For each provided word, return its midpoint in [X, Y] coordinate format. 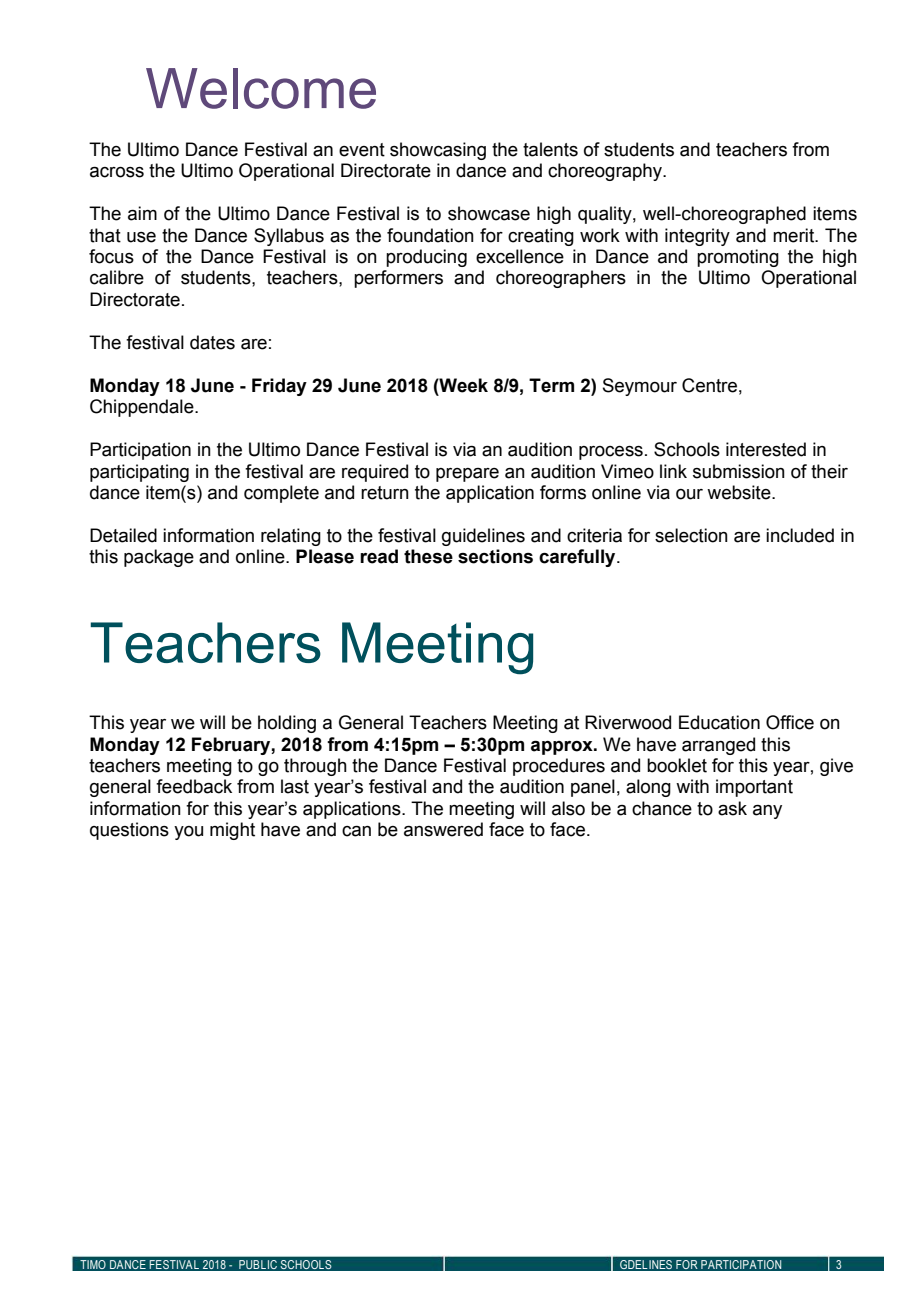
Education [719, 722]
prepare [467, 475]
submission [739, 471]
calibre [117, 277]
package [159, 558]
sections [495, 556]
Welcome [261, 88]
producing [426, 258]
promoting [738, 258]
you [188, 833]
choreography [606, 172]
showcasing [438, 151]
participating [139, 473]
